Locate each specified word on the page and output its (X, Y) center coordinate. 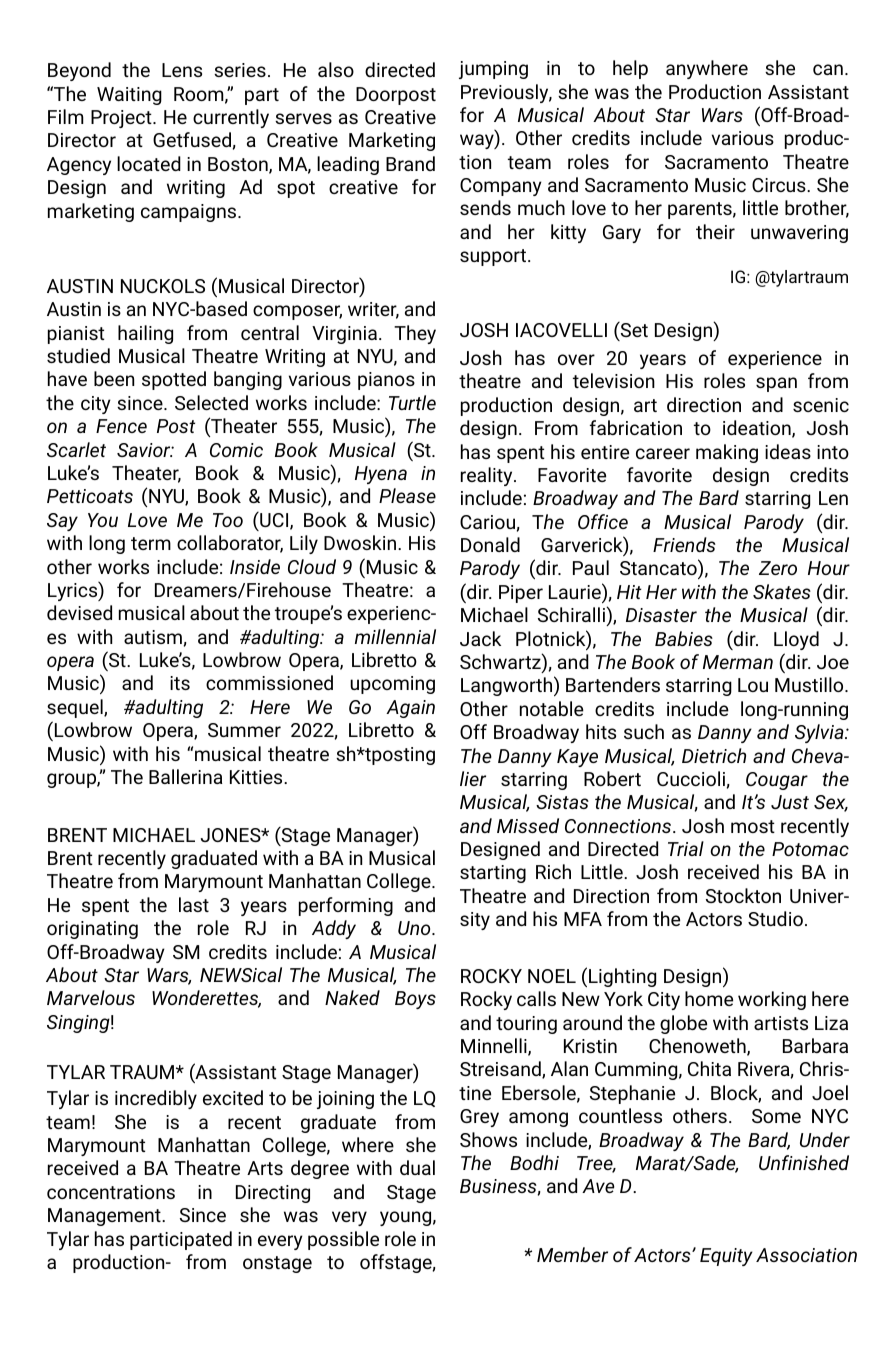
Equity (726, 1257)
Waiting (129, 96)
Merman (738, 662)
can (828, 69)
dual (417, 1167)
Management (105, 1217)
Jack (480, 638)
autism (153, 637)
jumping (493, 70)
